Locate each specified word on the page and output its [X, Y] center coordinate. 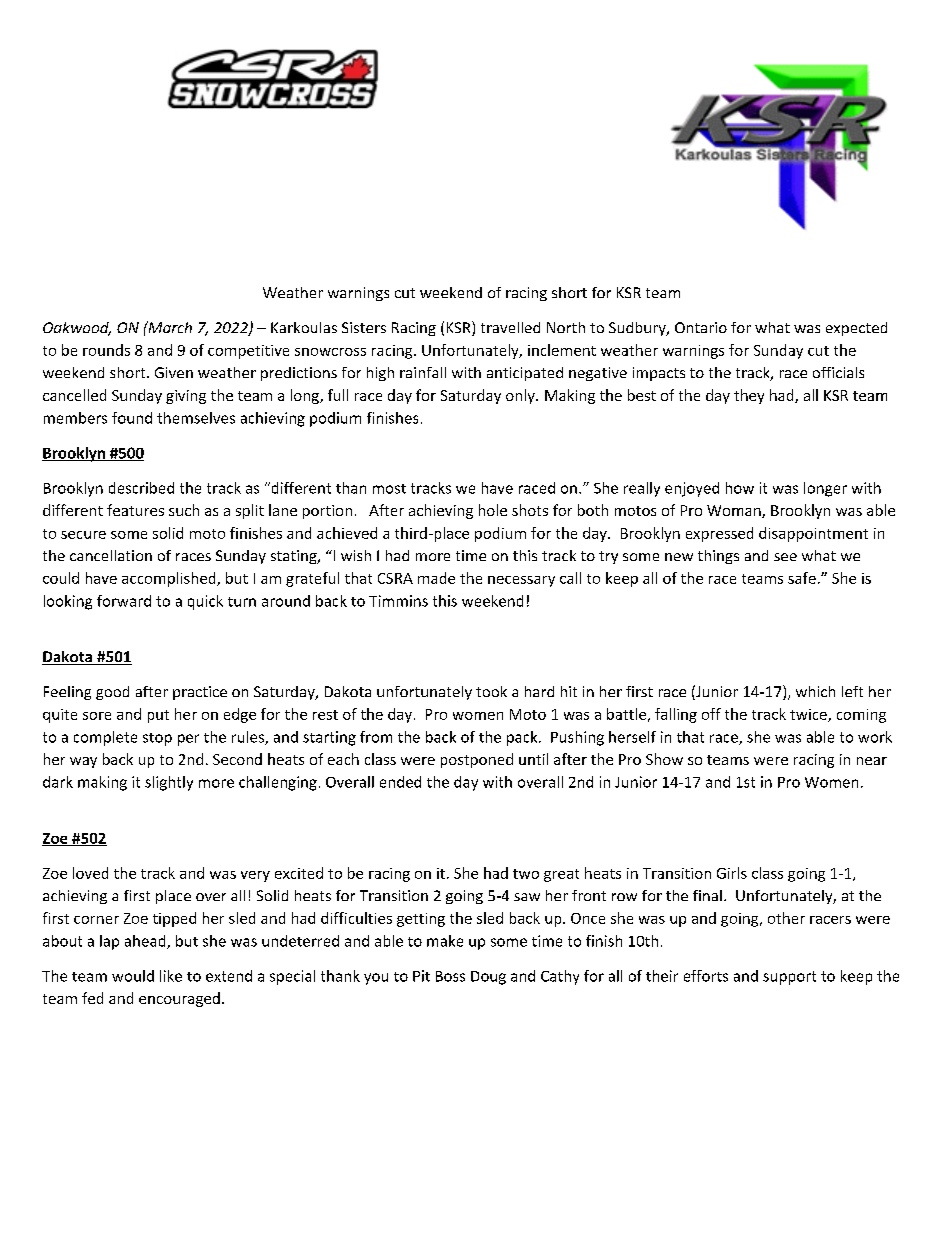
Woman [735, 511]
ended [400, 782]
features [135, 510]
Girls [732, 873]
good [112, 693]
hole [493, 510]
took [491, 691]
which [815, 691]
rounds [106, 350]
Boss [450, 976]
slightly [169, 783]
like [171, 976]
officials [838, 372]
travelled [510, 327]
